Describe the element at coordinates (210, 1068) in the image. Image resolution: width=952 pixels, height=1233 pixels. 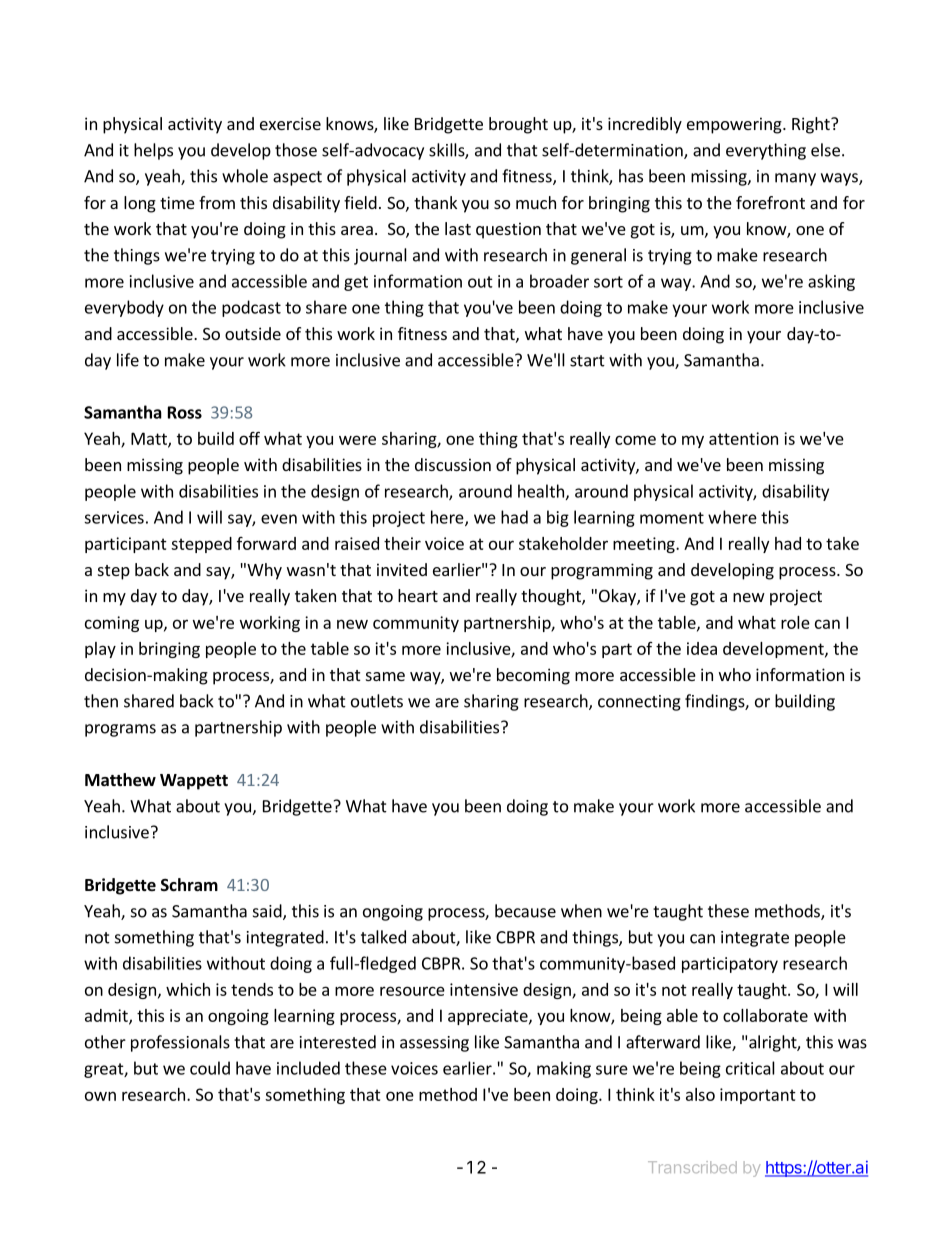
I see `could` at that location.
